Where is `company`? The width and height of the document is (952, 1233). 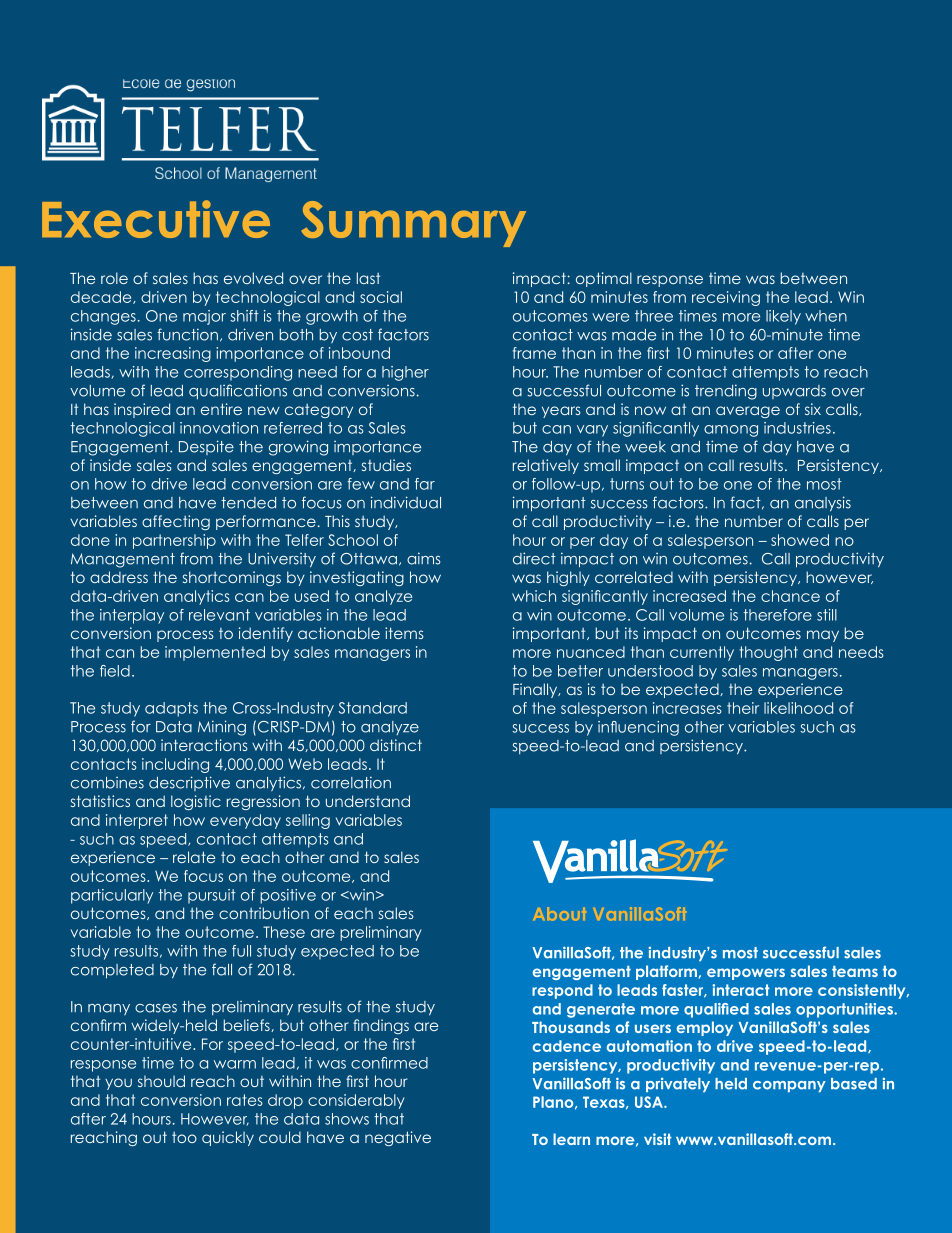 company is located at coordinates (789, 1086).
